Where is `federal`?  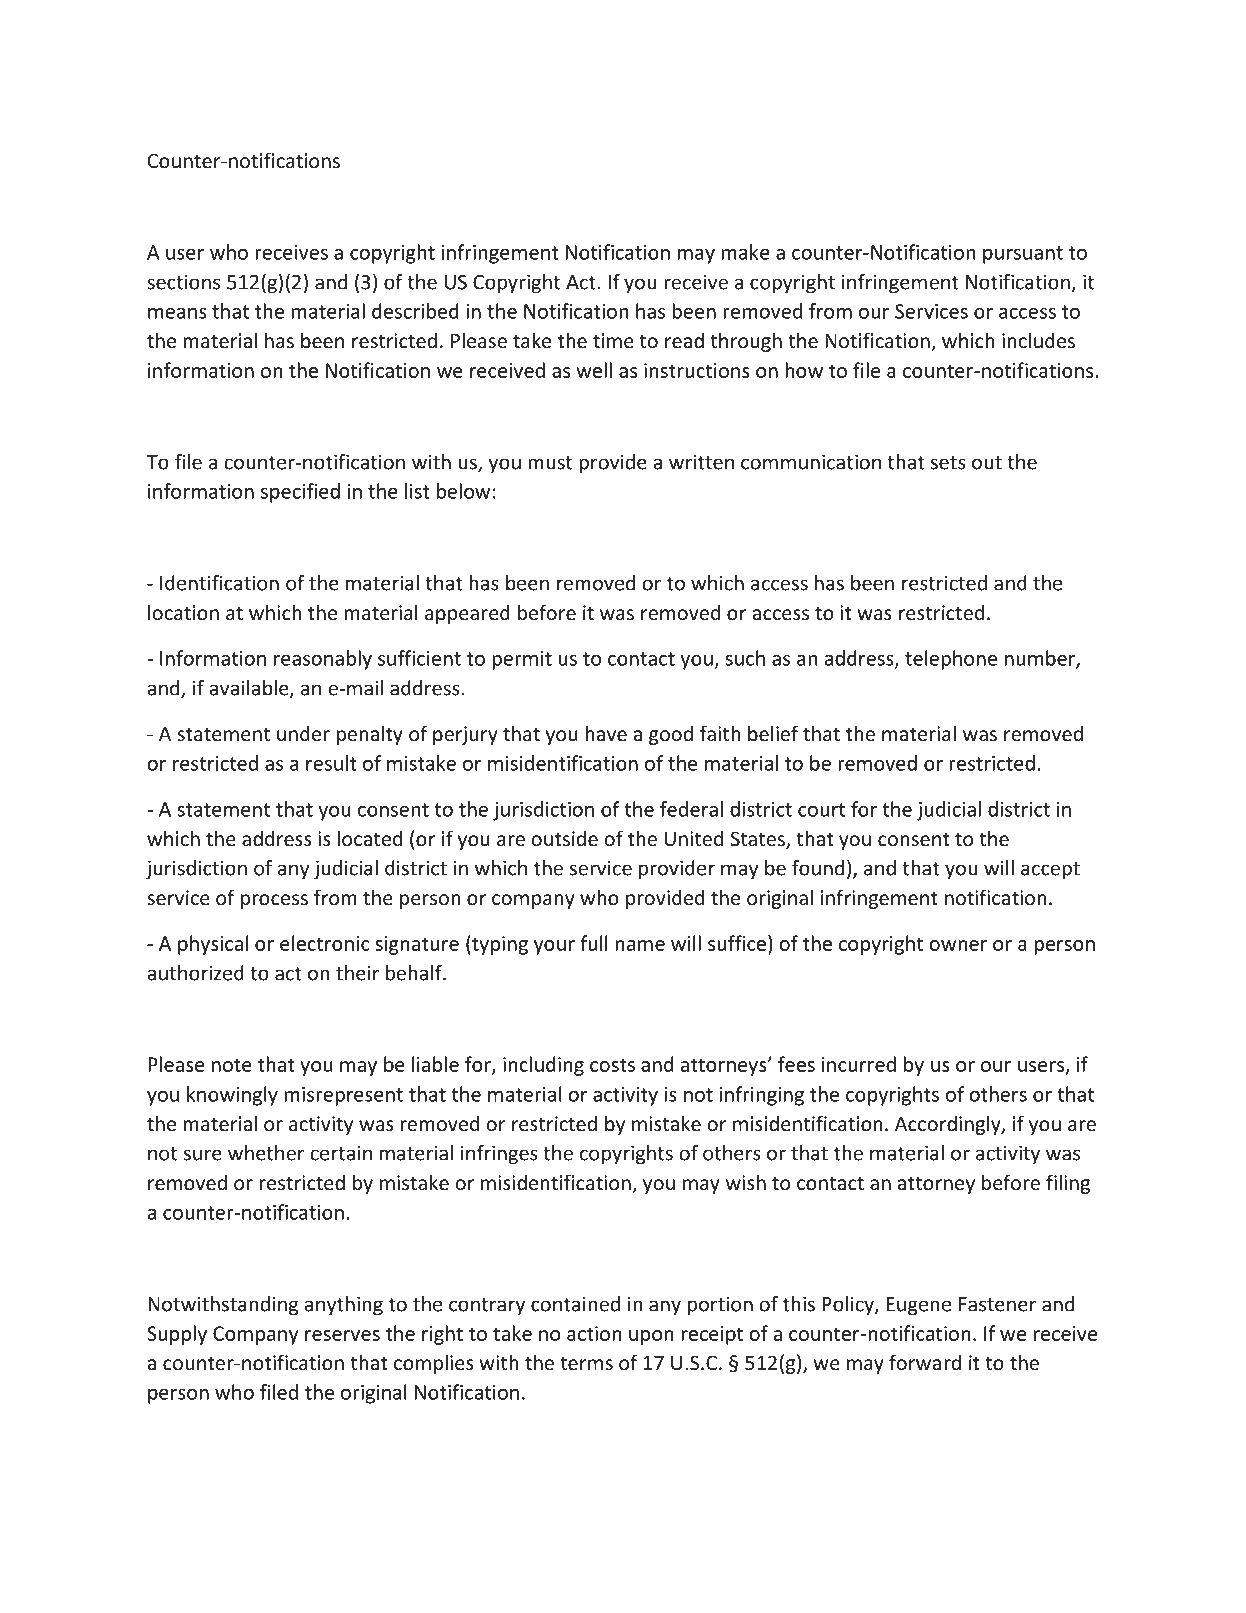
federal is located at coordinates (691, 809).
